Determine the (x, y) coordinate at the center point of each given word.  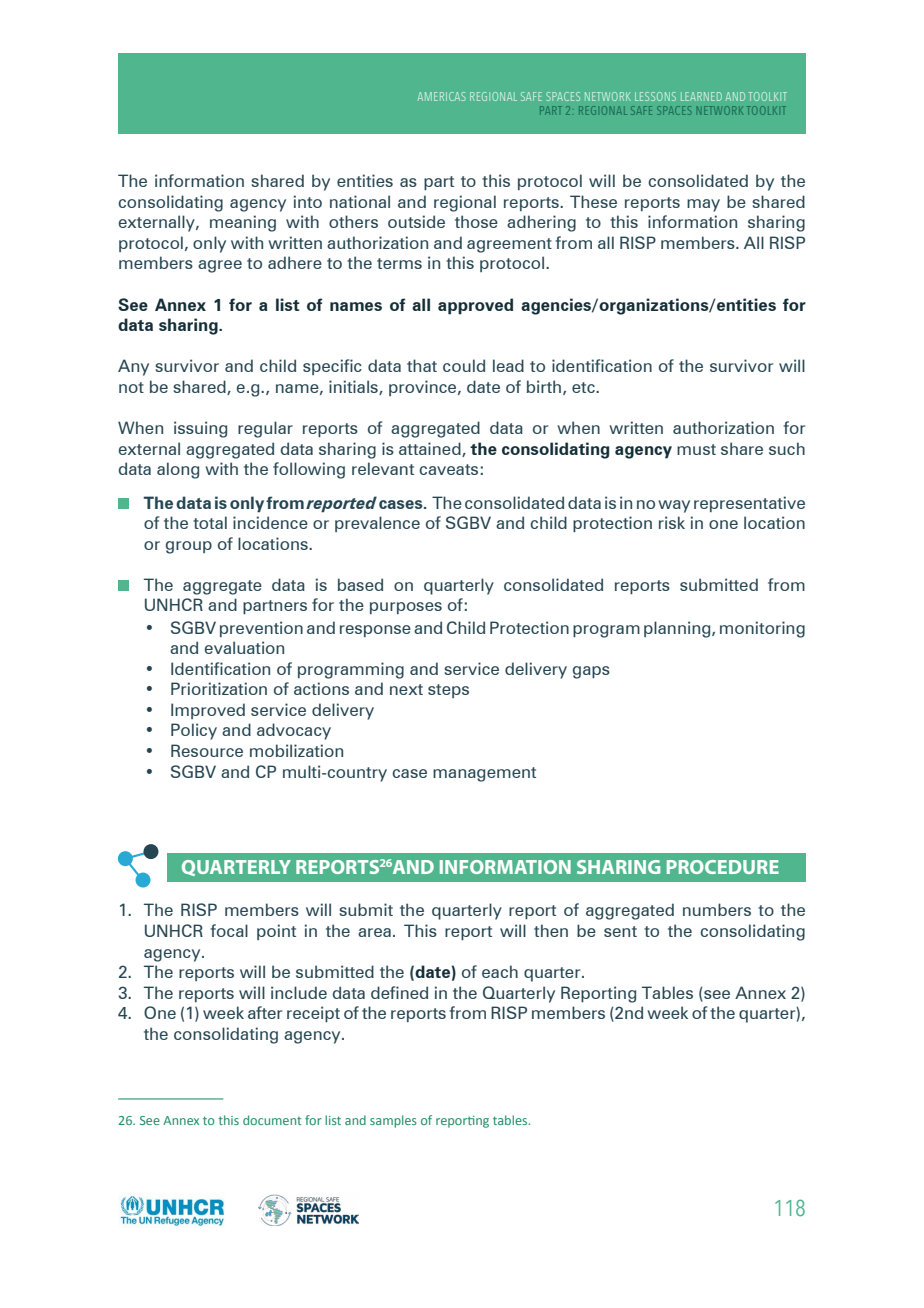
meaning (243, 223)
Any (133, 367)
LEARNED (701, 96)
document (272, 1120)
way (674, 506)
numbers (717, 909)
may (703, 205)
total (210, 522)
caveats (448, 469)
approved (475, 306)
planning (678, 629)
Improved (208, 711)
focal (229, 930)
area (374, 932)
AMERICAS (442, 96)
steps (448, 691)
